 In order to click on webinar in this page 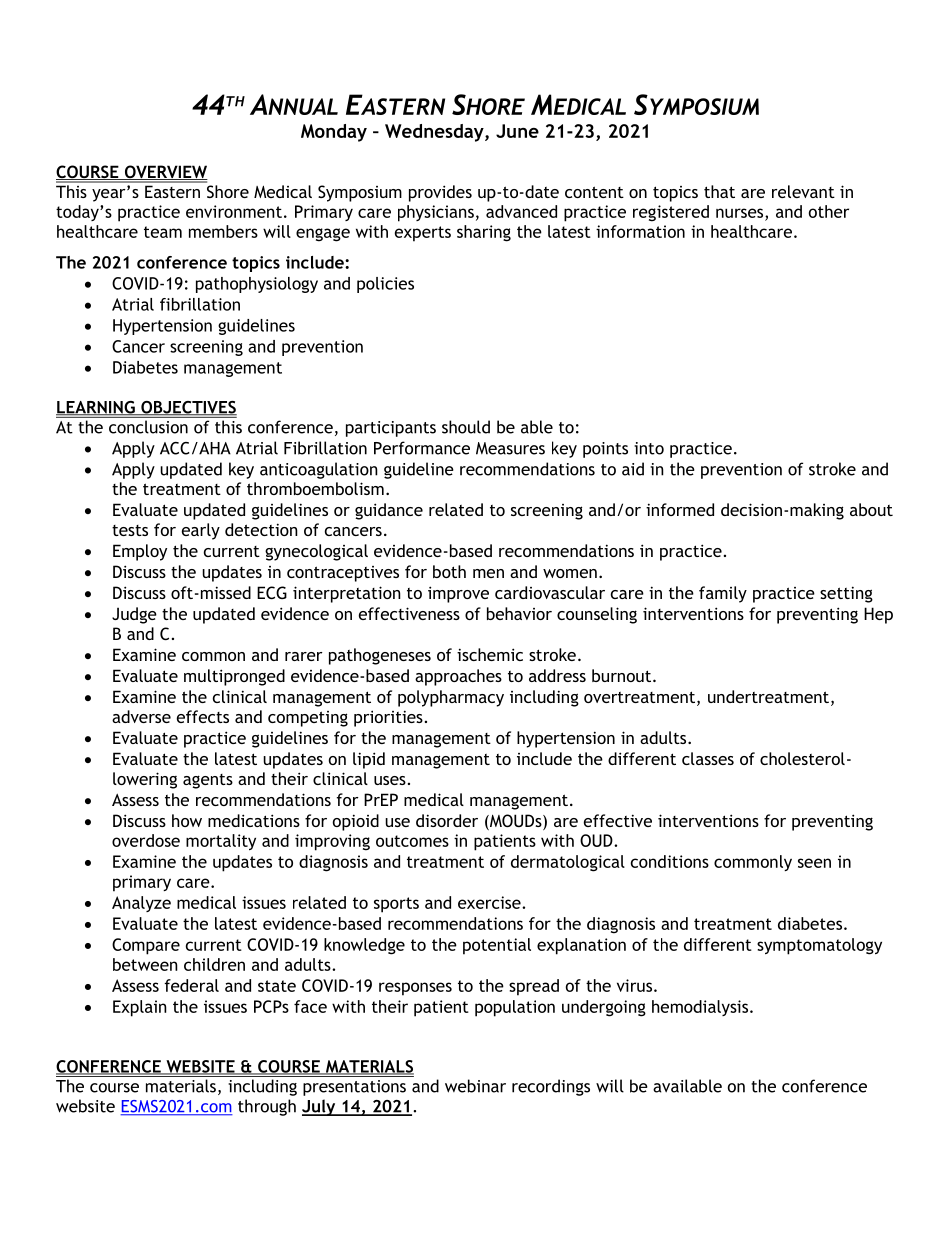, I will do `click(475, 1086)`.
